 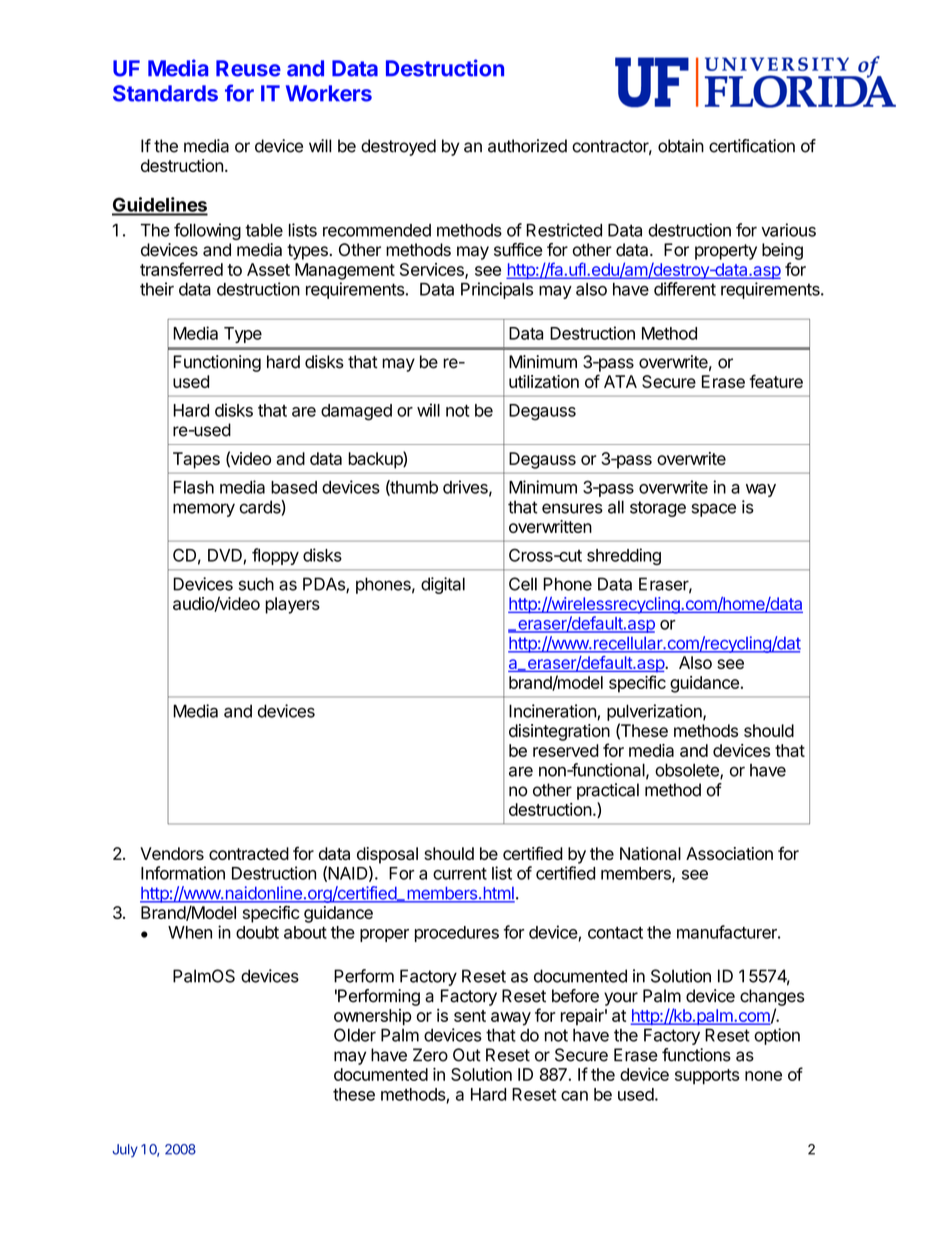 What do you see at coordinates (217, 363) in the image?
I see `Functioning` at bounding box center [217, 363].
